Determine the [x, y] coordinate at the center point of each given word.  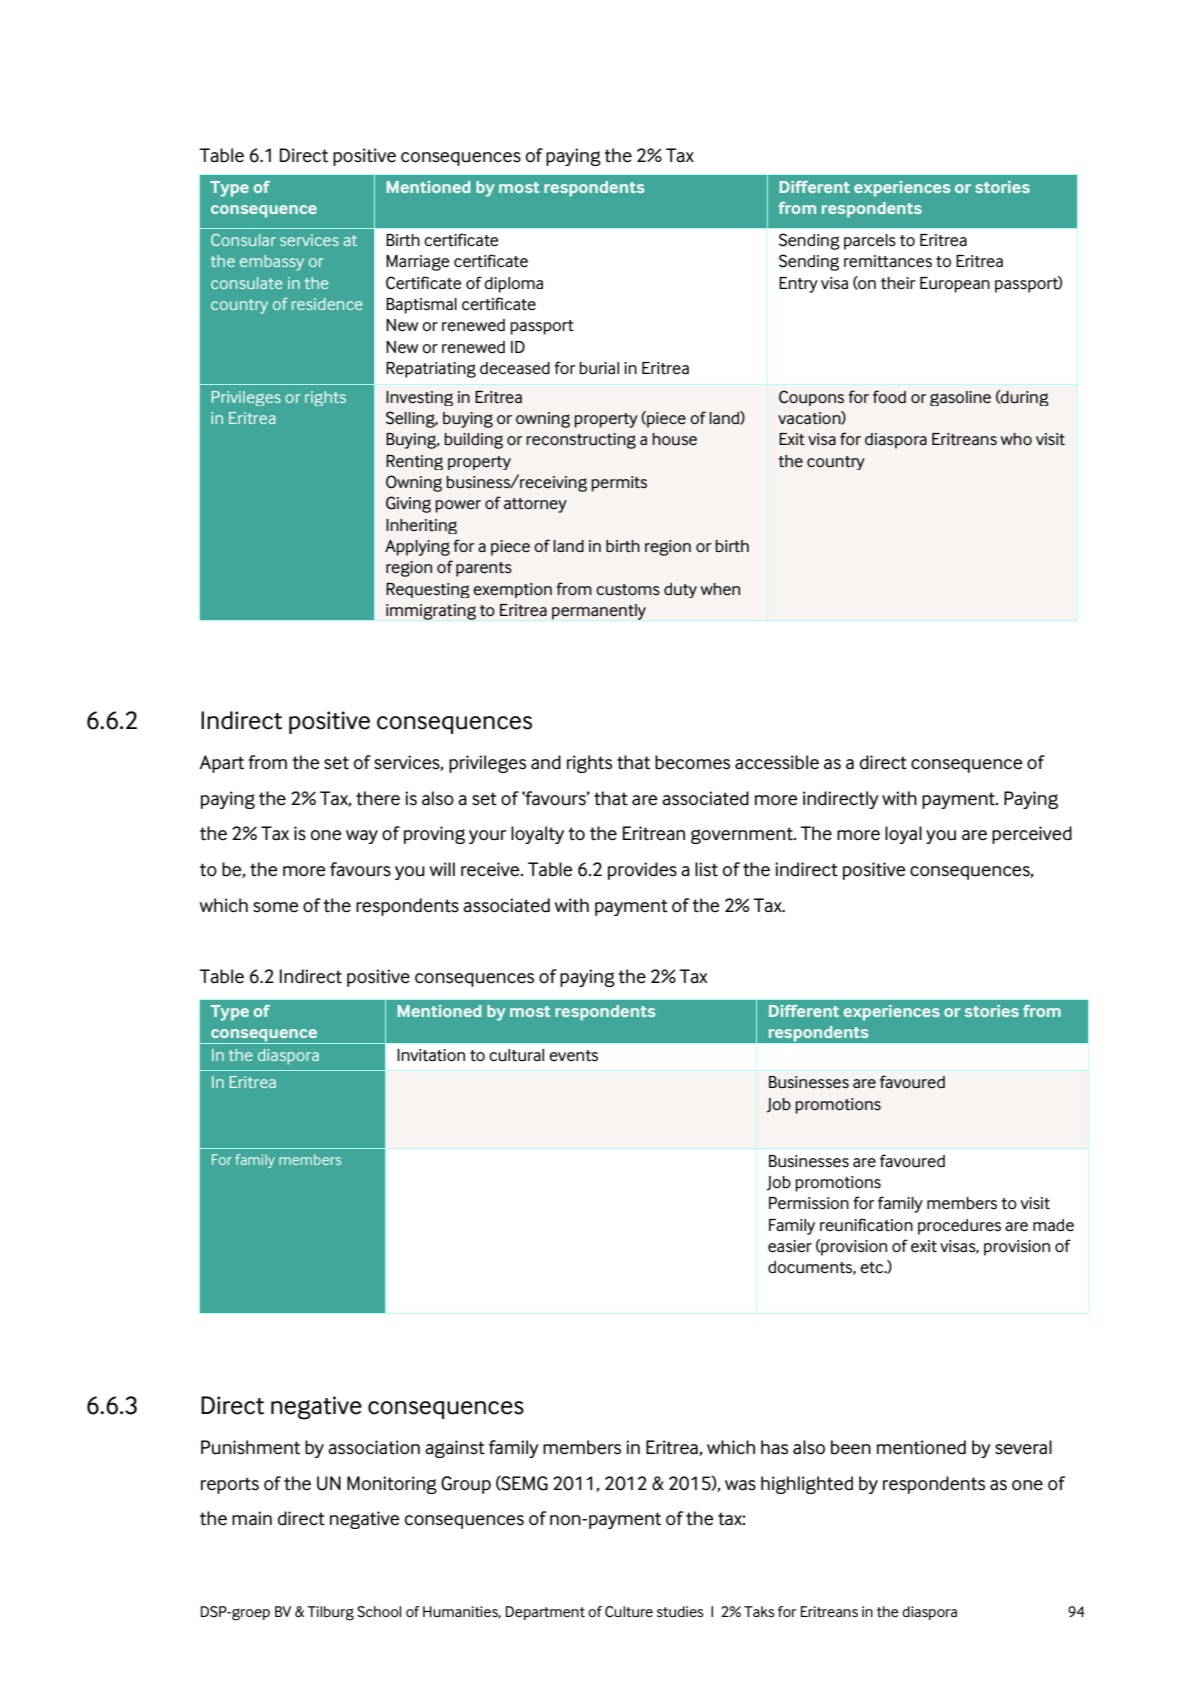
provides [642, 871]
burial [599, 368]
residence [327, 304]
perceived [1032, 835]
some [276, 907]
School [379, 1612]
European [955, 285]
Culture [629, 1611]
